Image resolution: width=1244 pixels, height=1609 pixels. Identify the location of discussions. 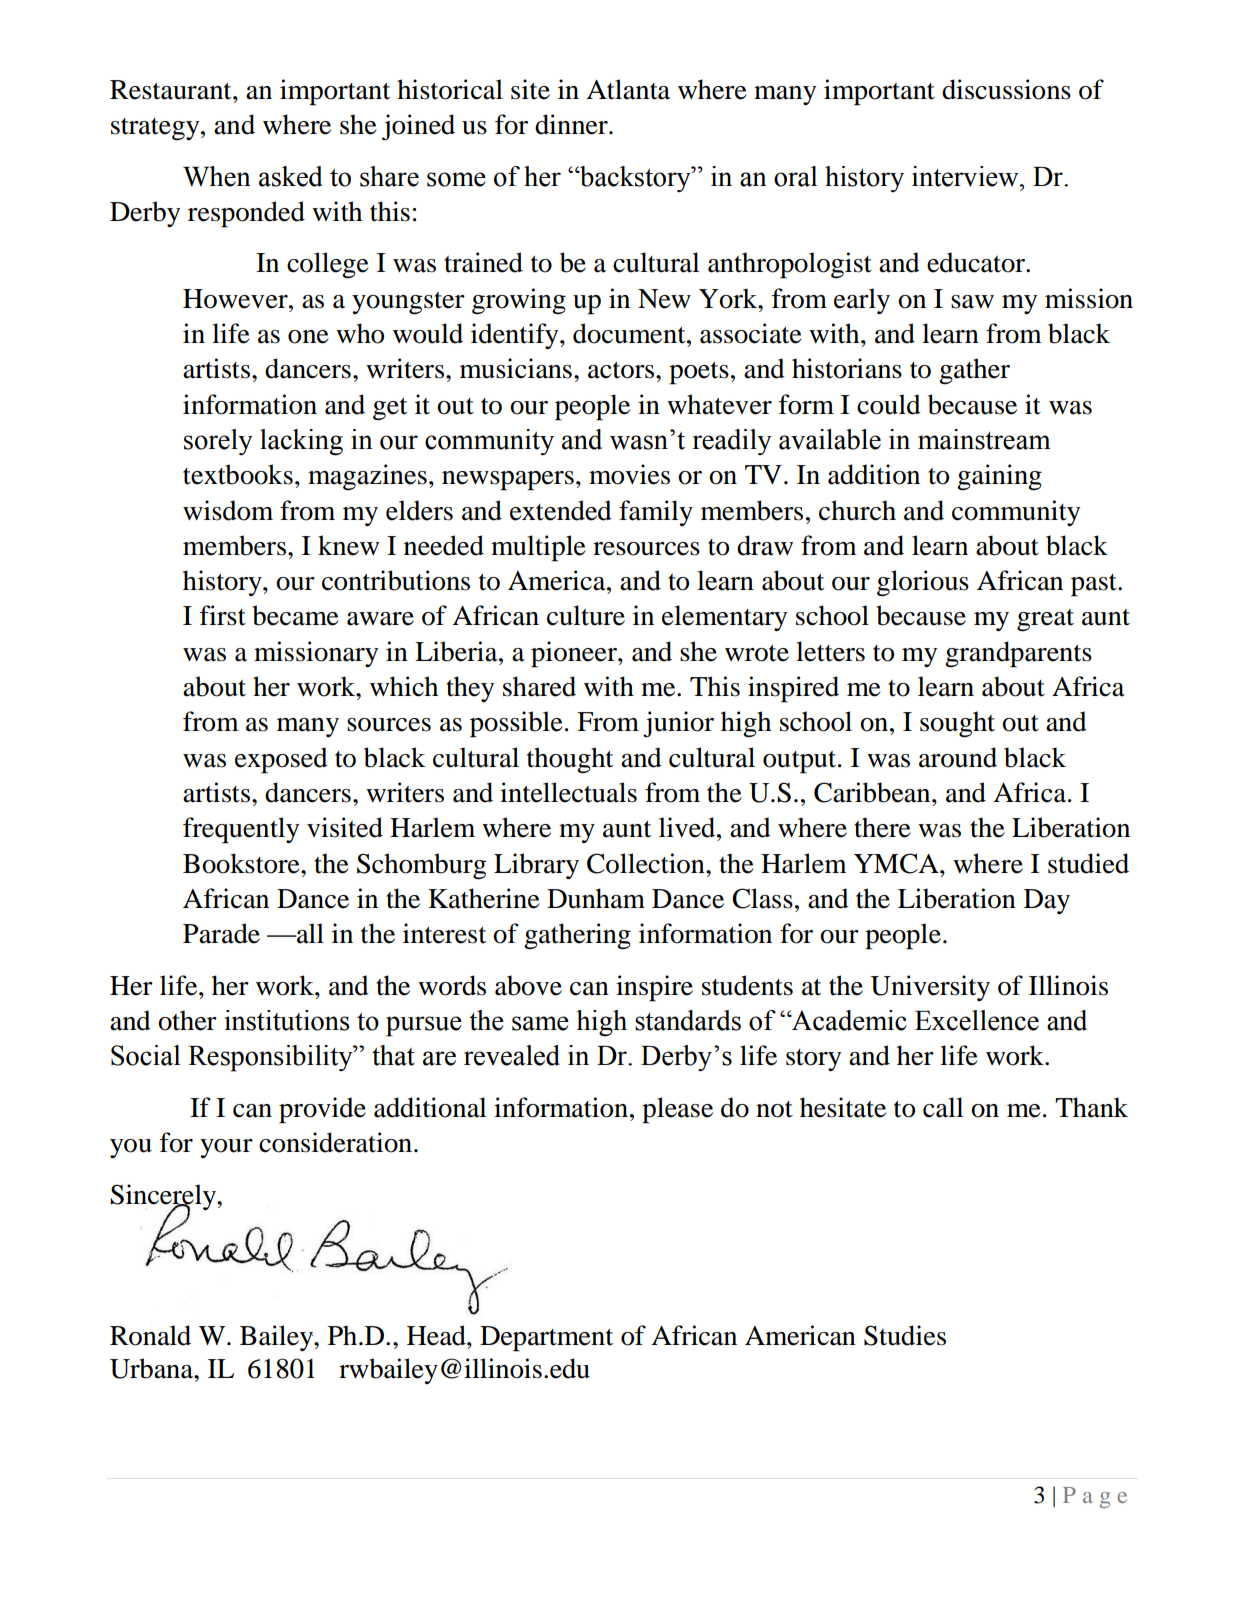
(1006, 89).
